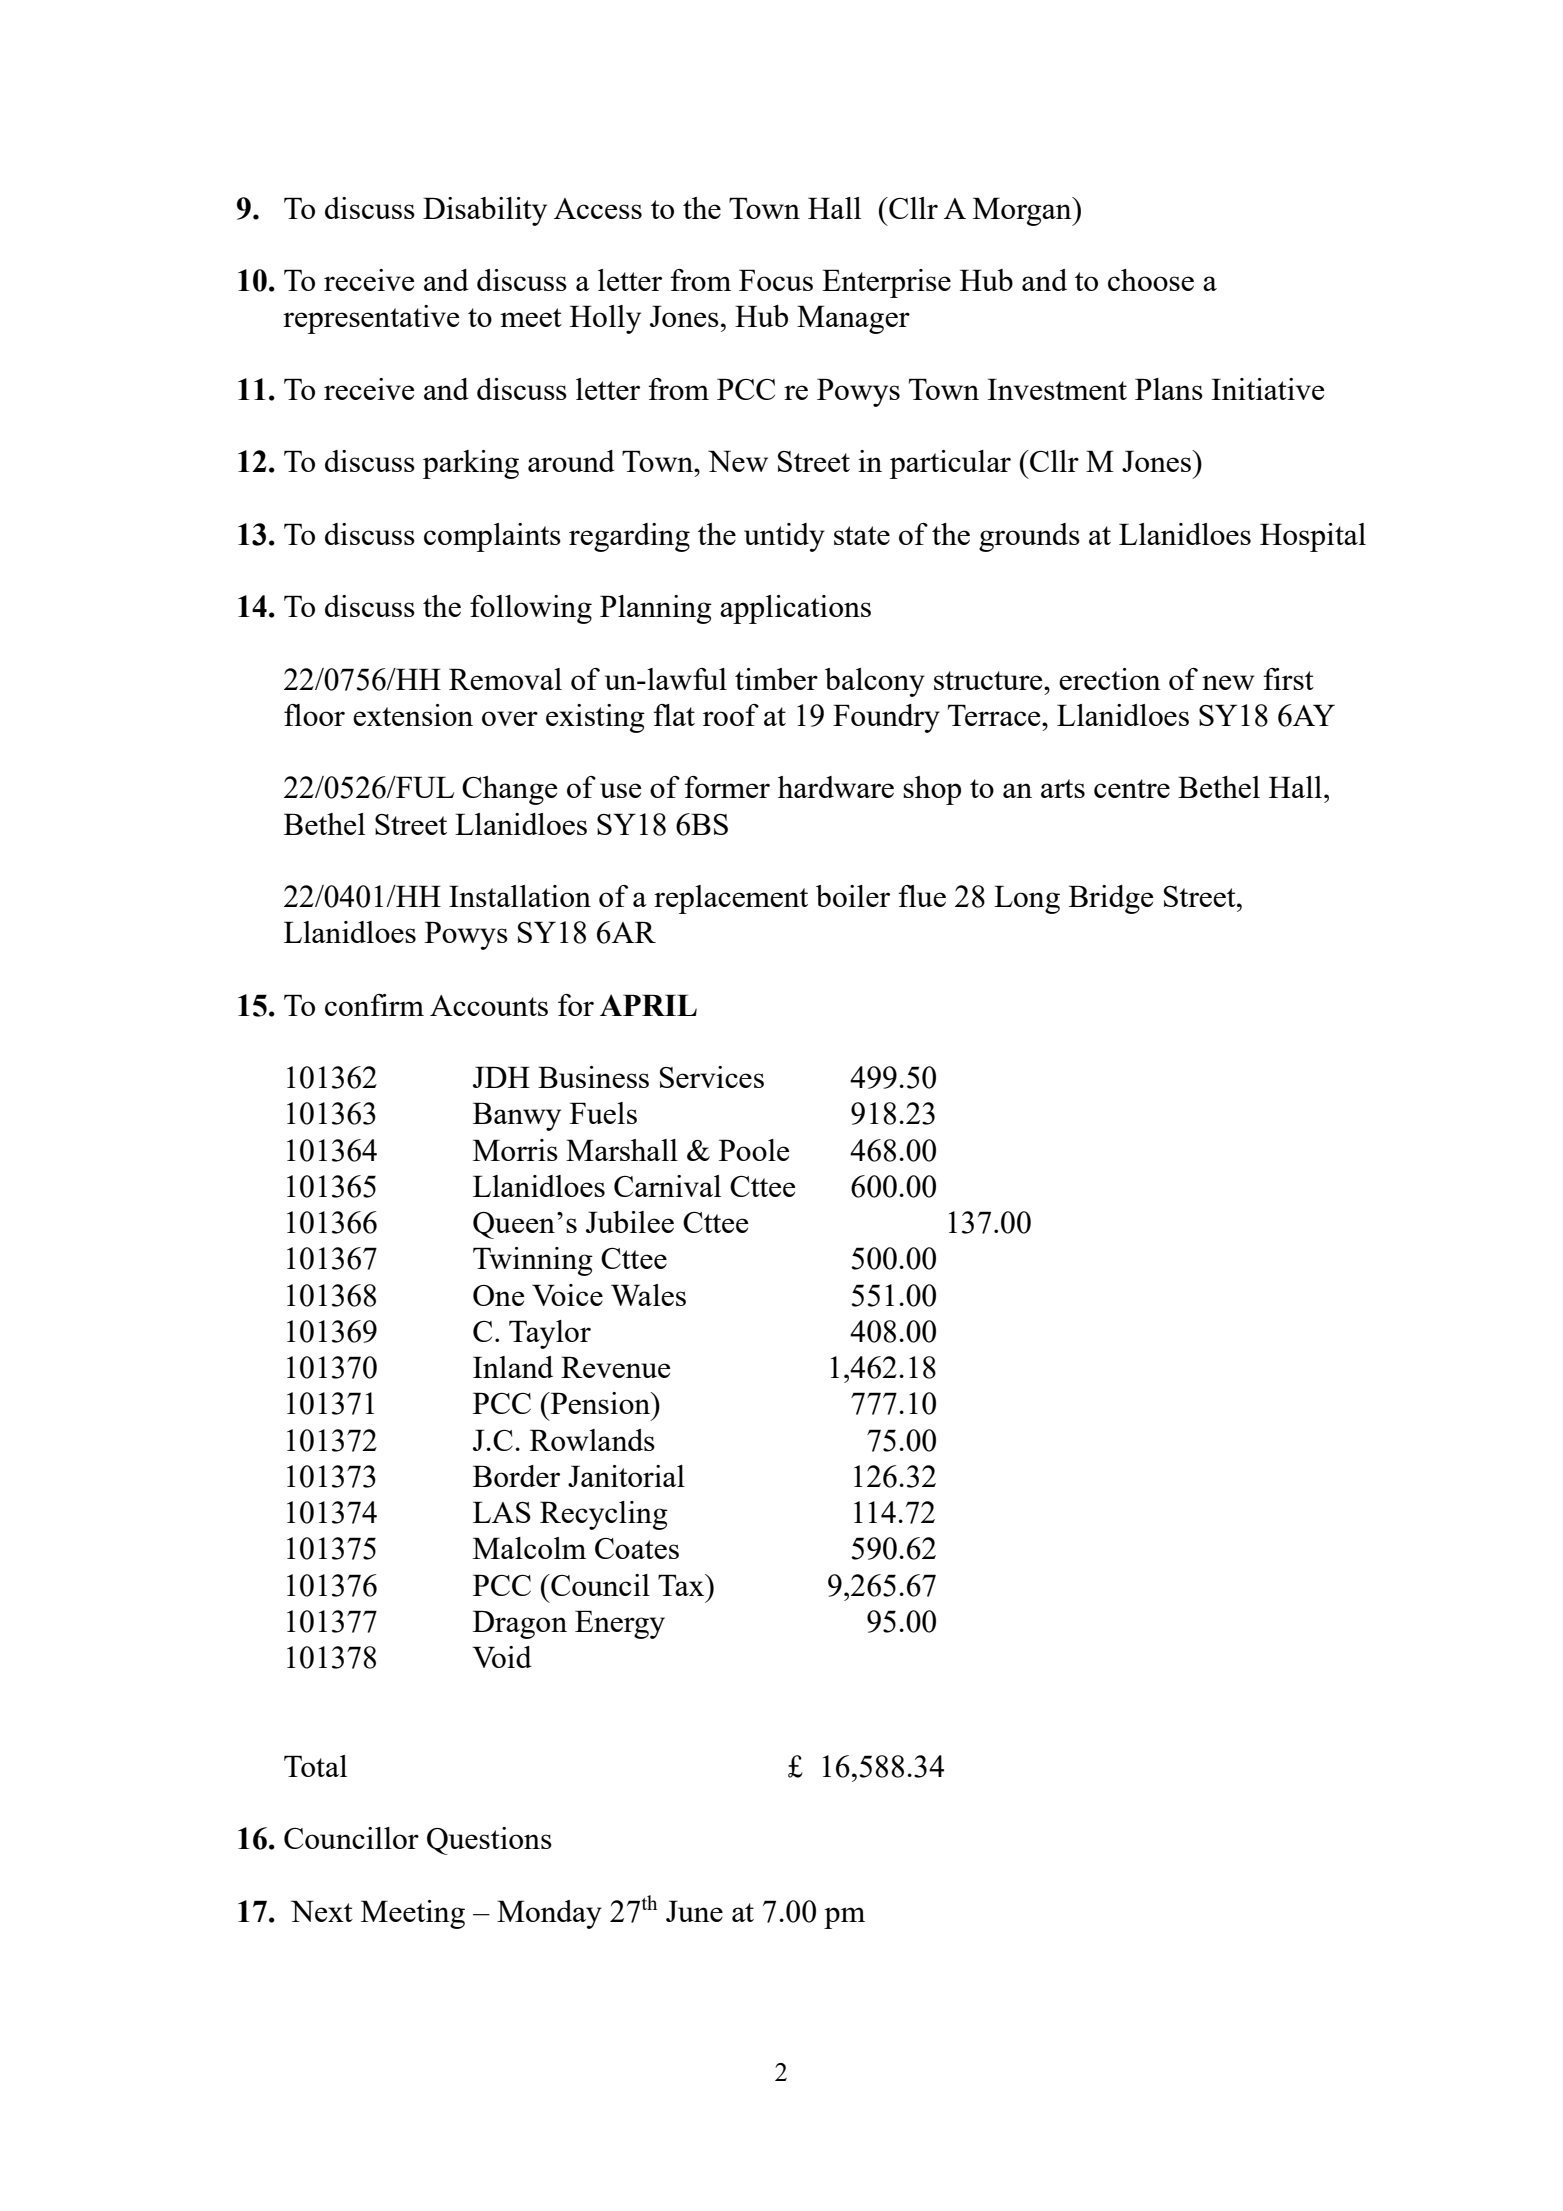  What do you see at coordinates (489, 1841) in the page?
I see `Questions` at bounding box center [489, 1841].
